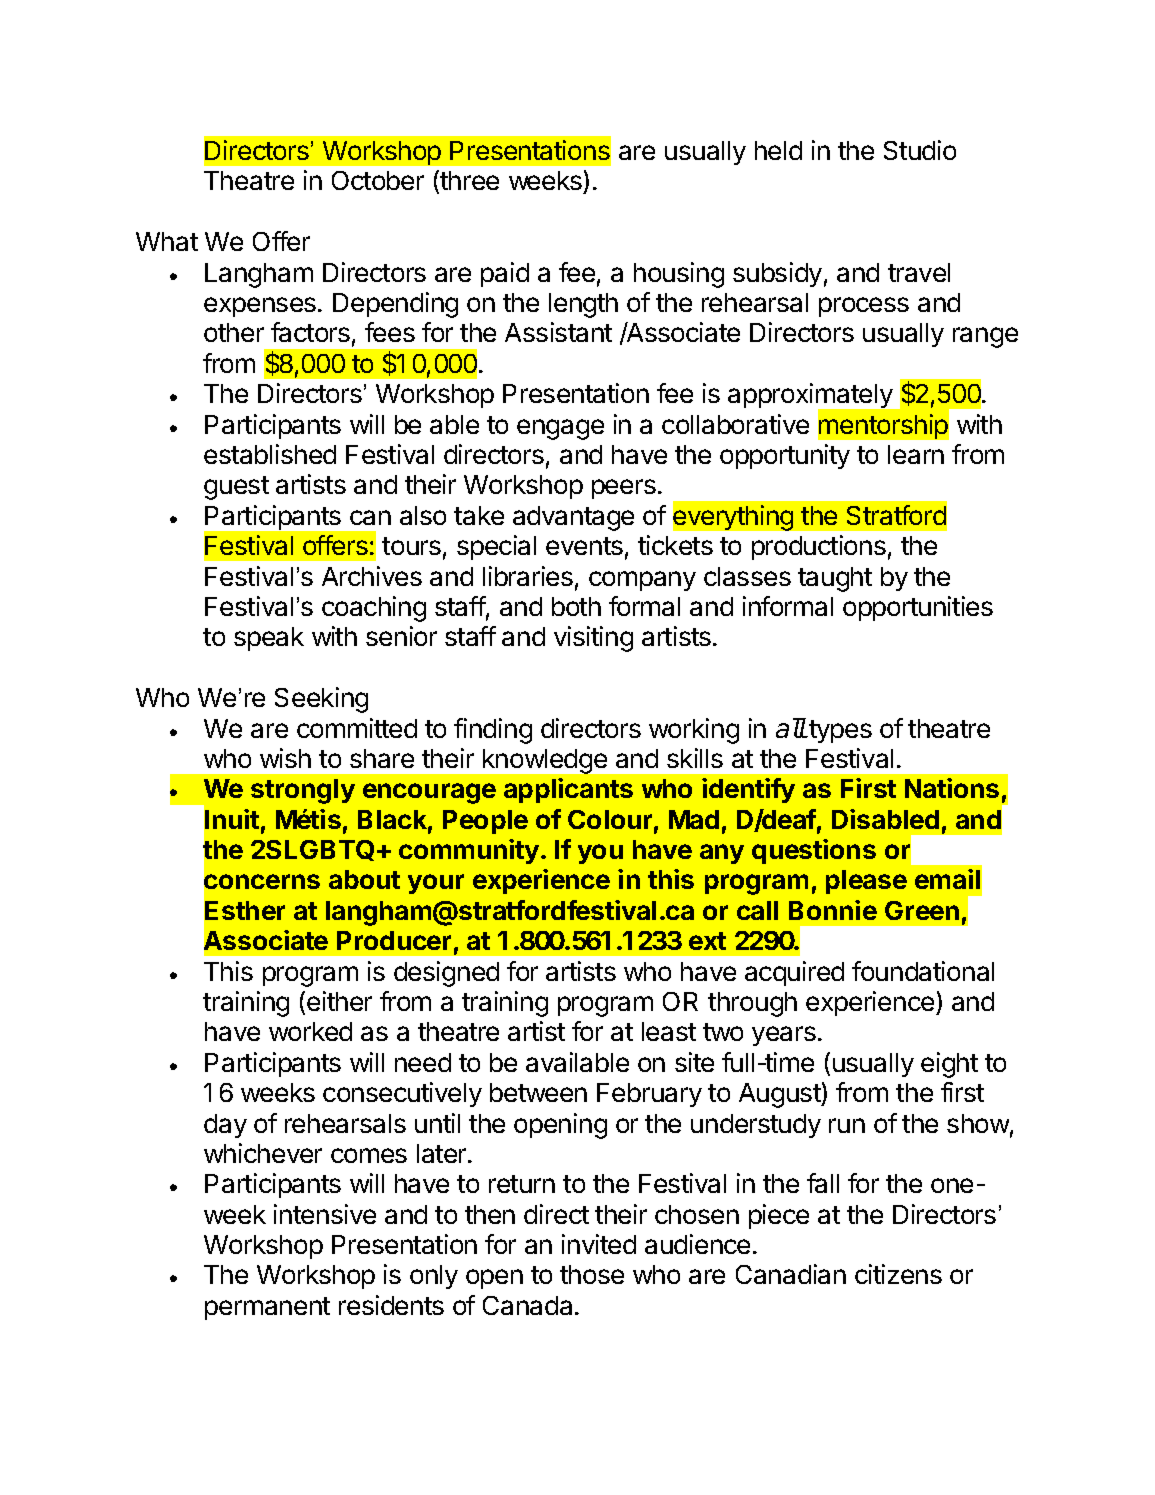  What do you see at coordinates (378, 180) in the page?
I see `October` at bounding box center [378, 180].
